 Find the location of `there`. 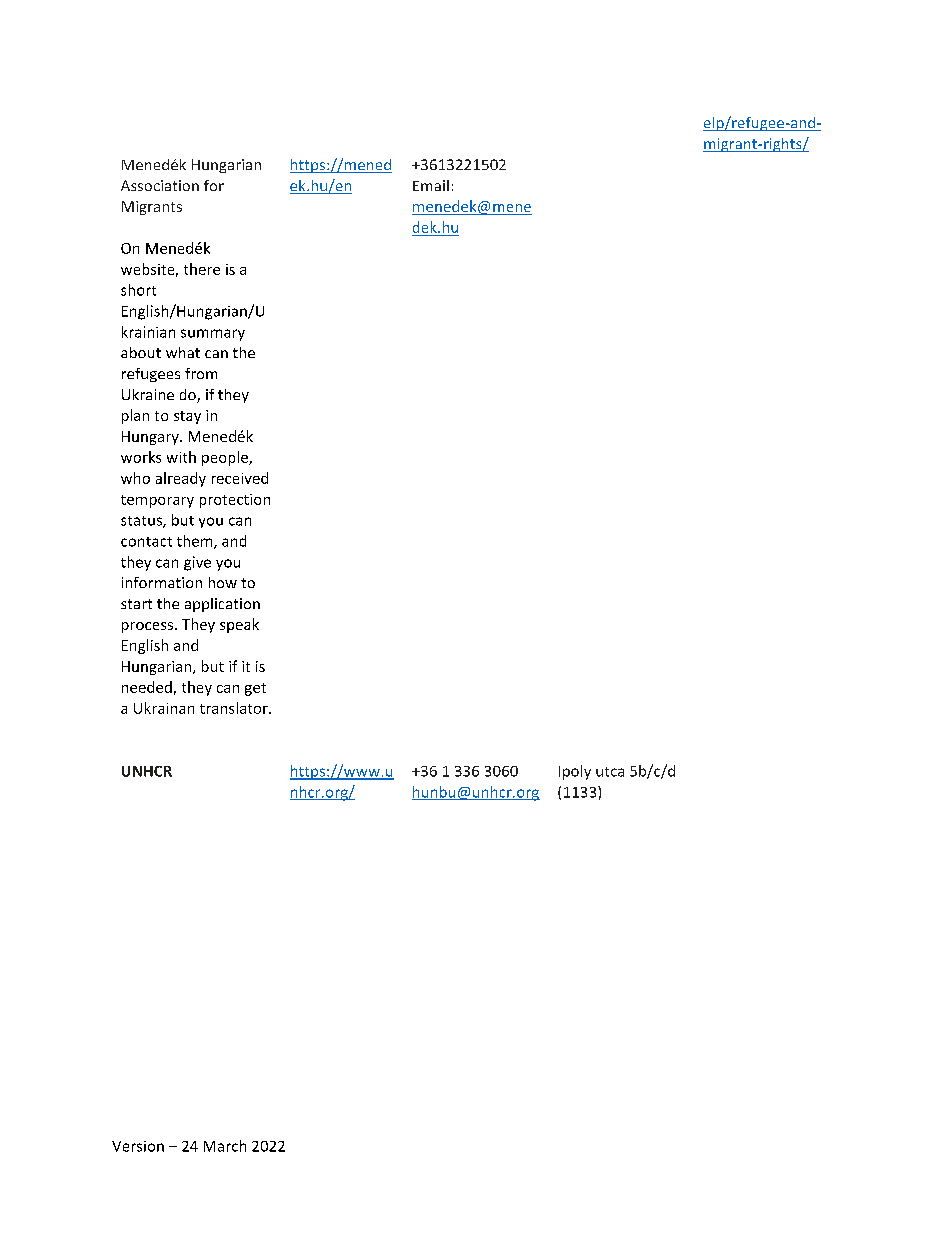

there is located at coordinates (202, 269).
